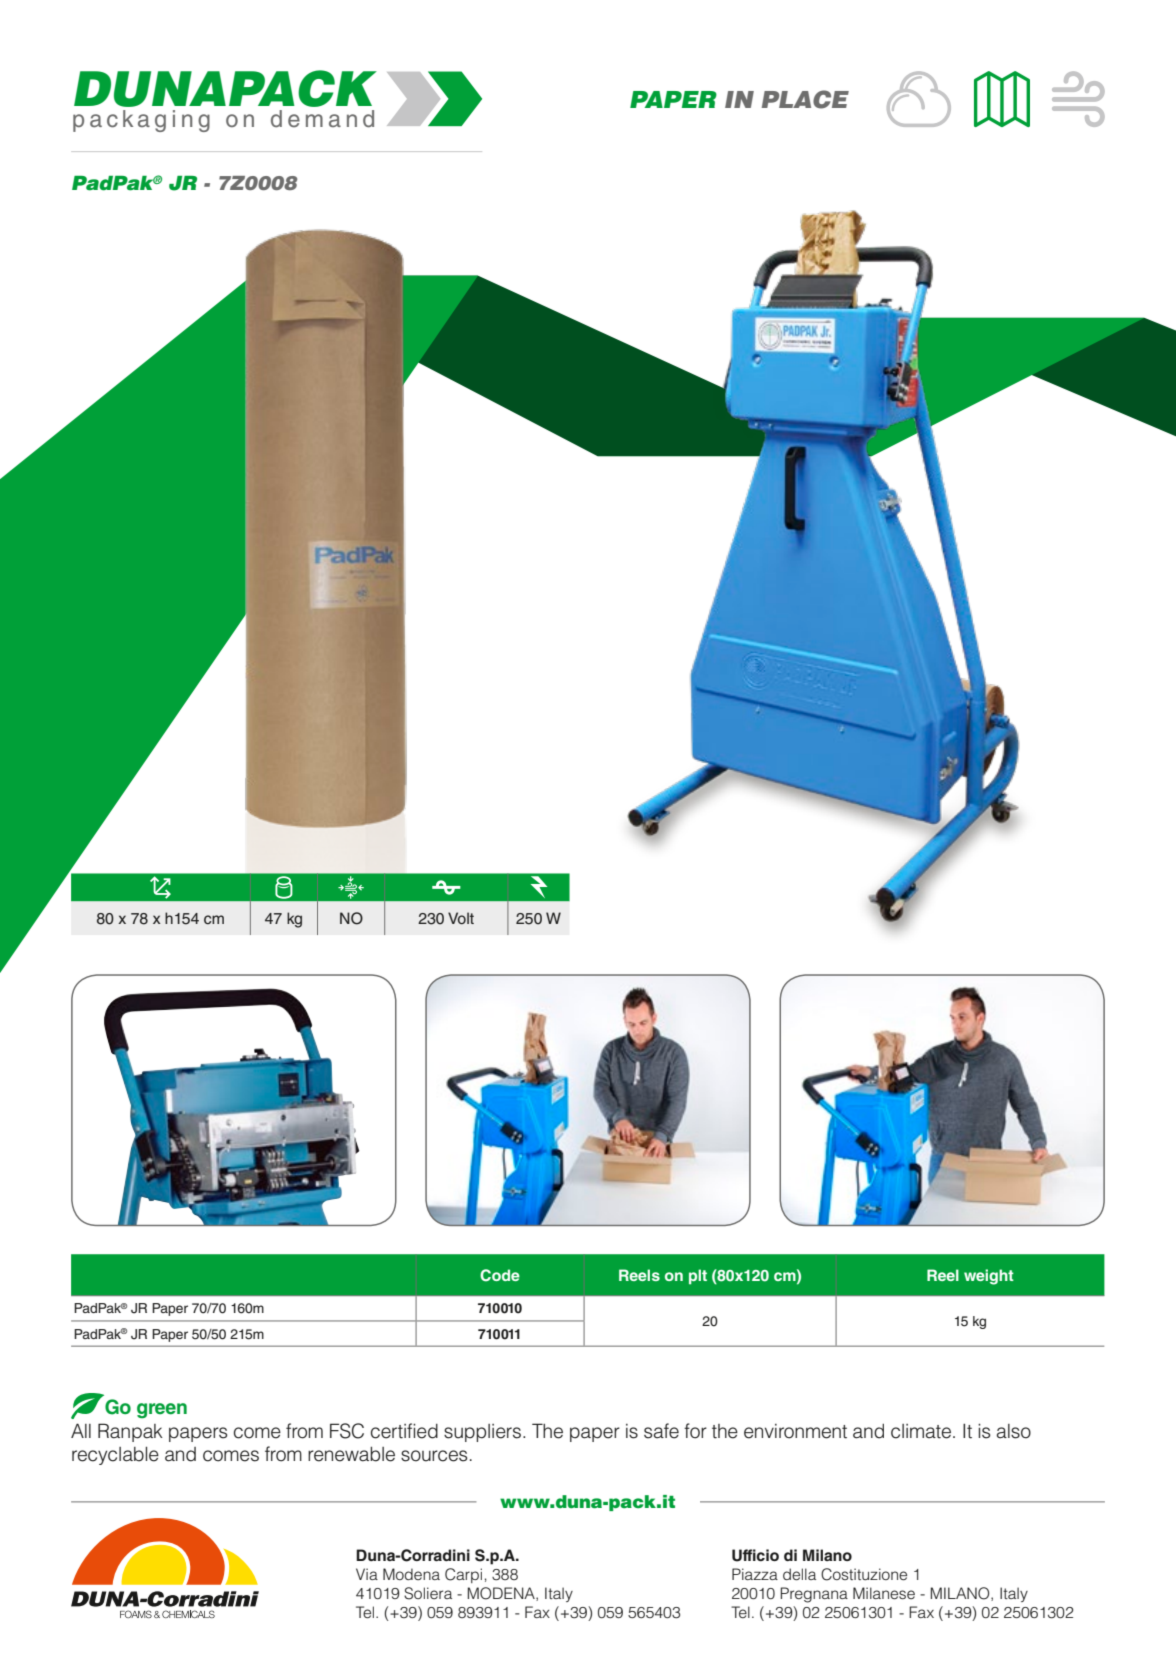 This page has width=1176, height=1663. I want to click on weight, so click(989, 1277).
